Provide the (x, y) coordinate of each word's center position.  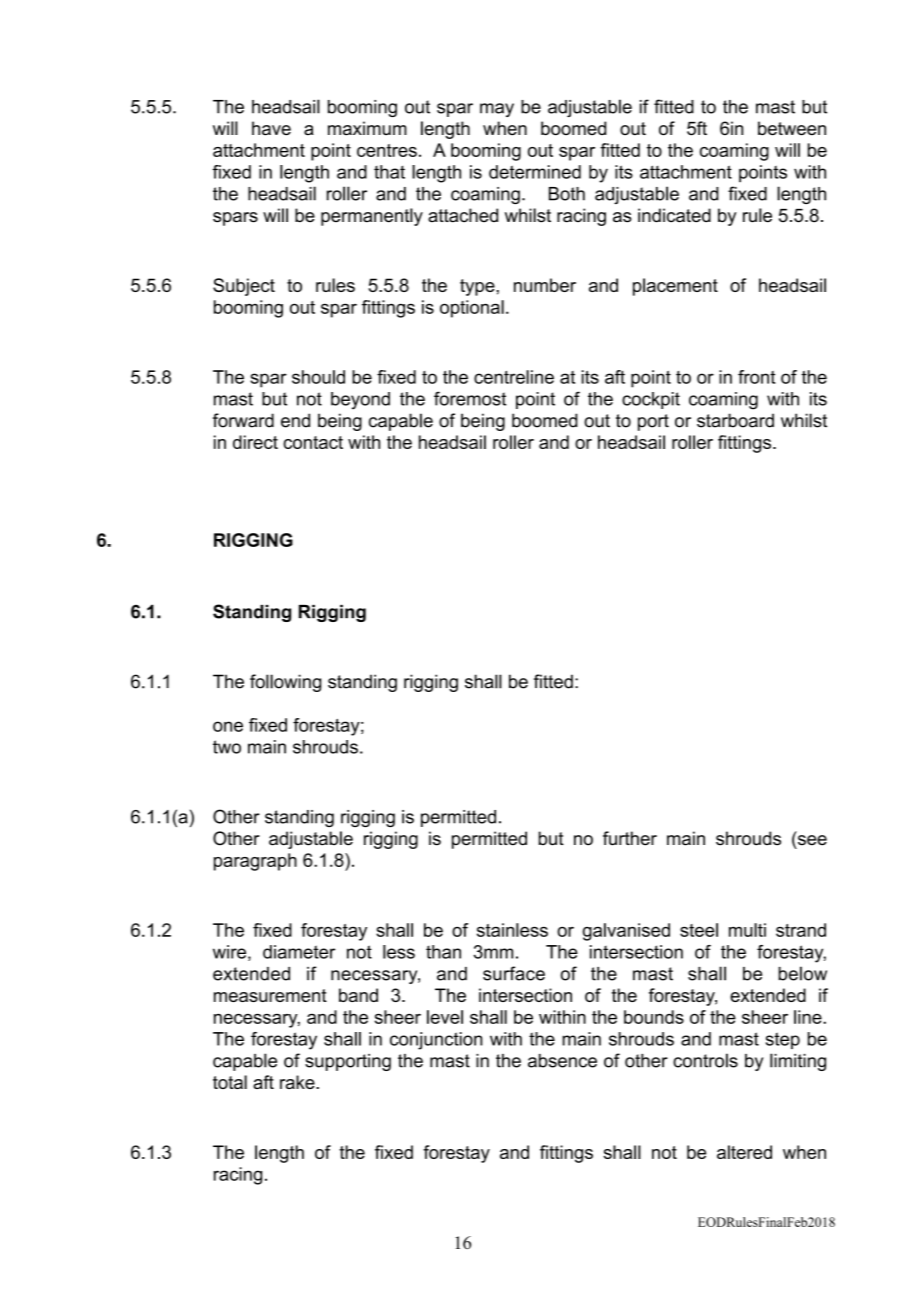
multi (747, 930)
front (756, 377)
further (630, 838)
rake (298, 1082)
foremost (470, 398)
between (792, 128)
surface (514, 973)
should (318, 377)
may (497, 110)
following (285, 683)
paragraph (255, 862)
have (271, 128)
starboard (735, 420)
